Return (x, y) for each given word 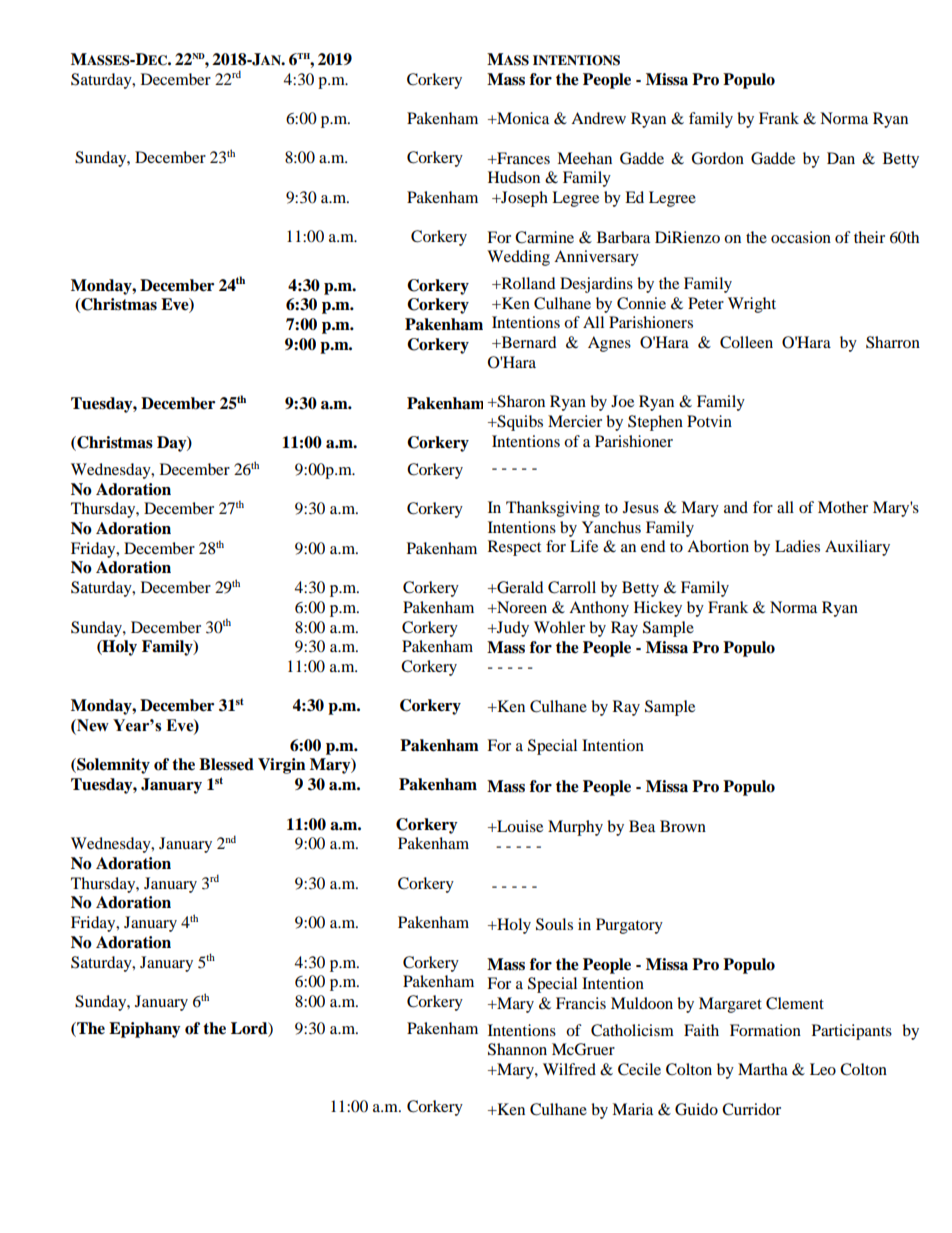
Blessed (226, 764)
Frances (522, 158)
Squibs (519, 423)
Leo (823, 1069)
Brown (683, 826)
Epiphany (145, 1030)
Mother (843, 507)
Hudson (514, 177)
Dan (841, 158)
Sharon (520, 401)
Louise (519, 826)
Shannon (517, 1049)
